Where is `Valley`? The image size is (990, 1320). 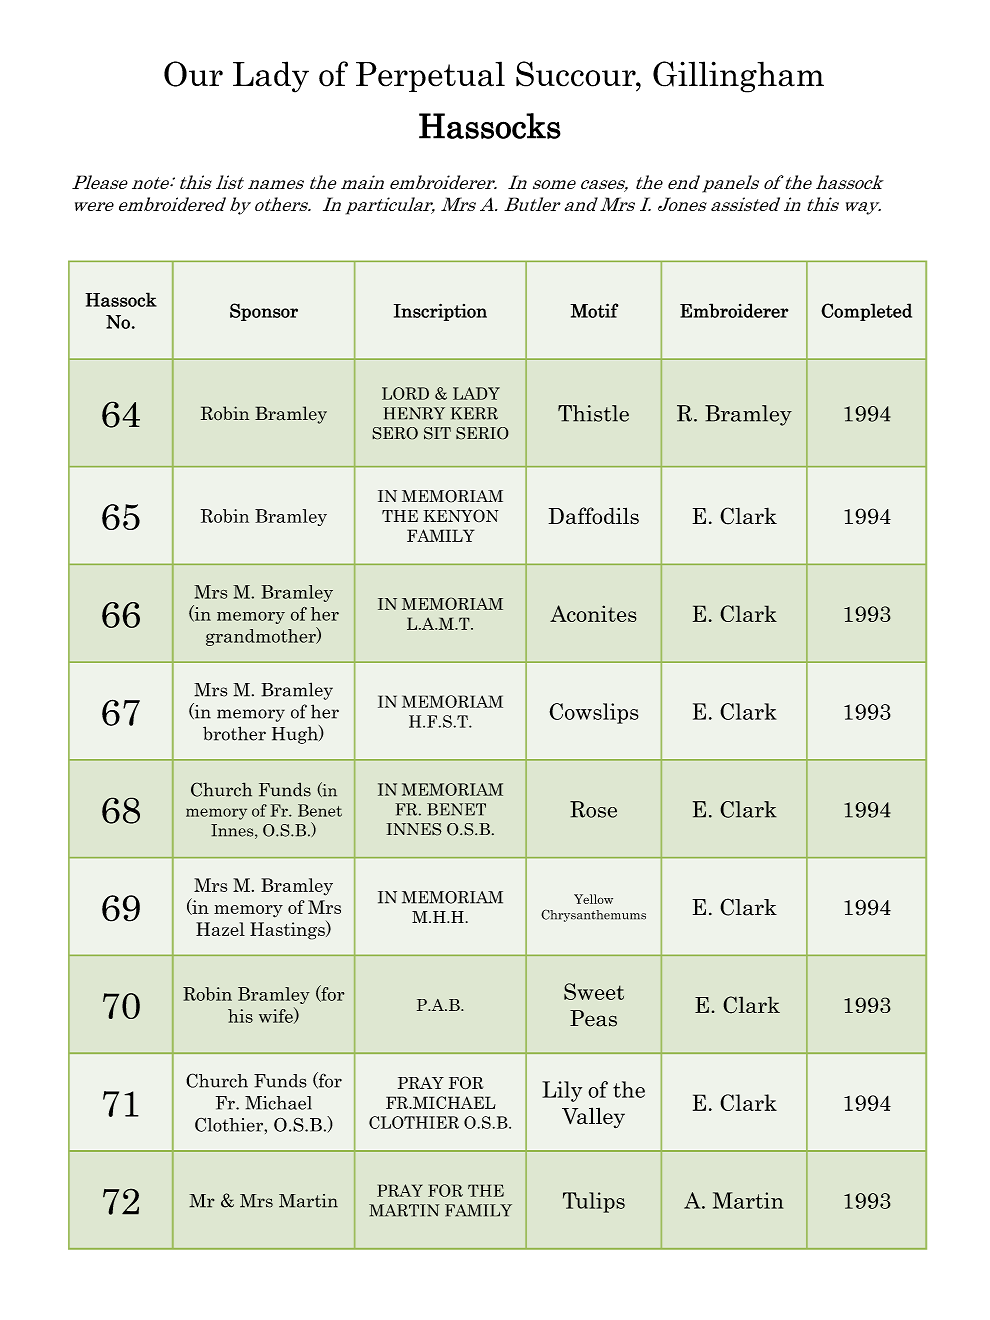 Valley is located at coordinates (593, 1117).
